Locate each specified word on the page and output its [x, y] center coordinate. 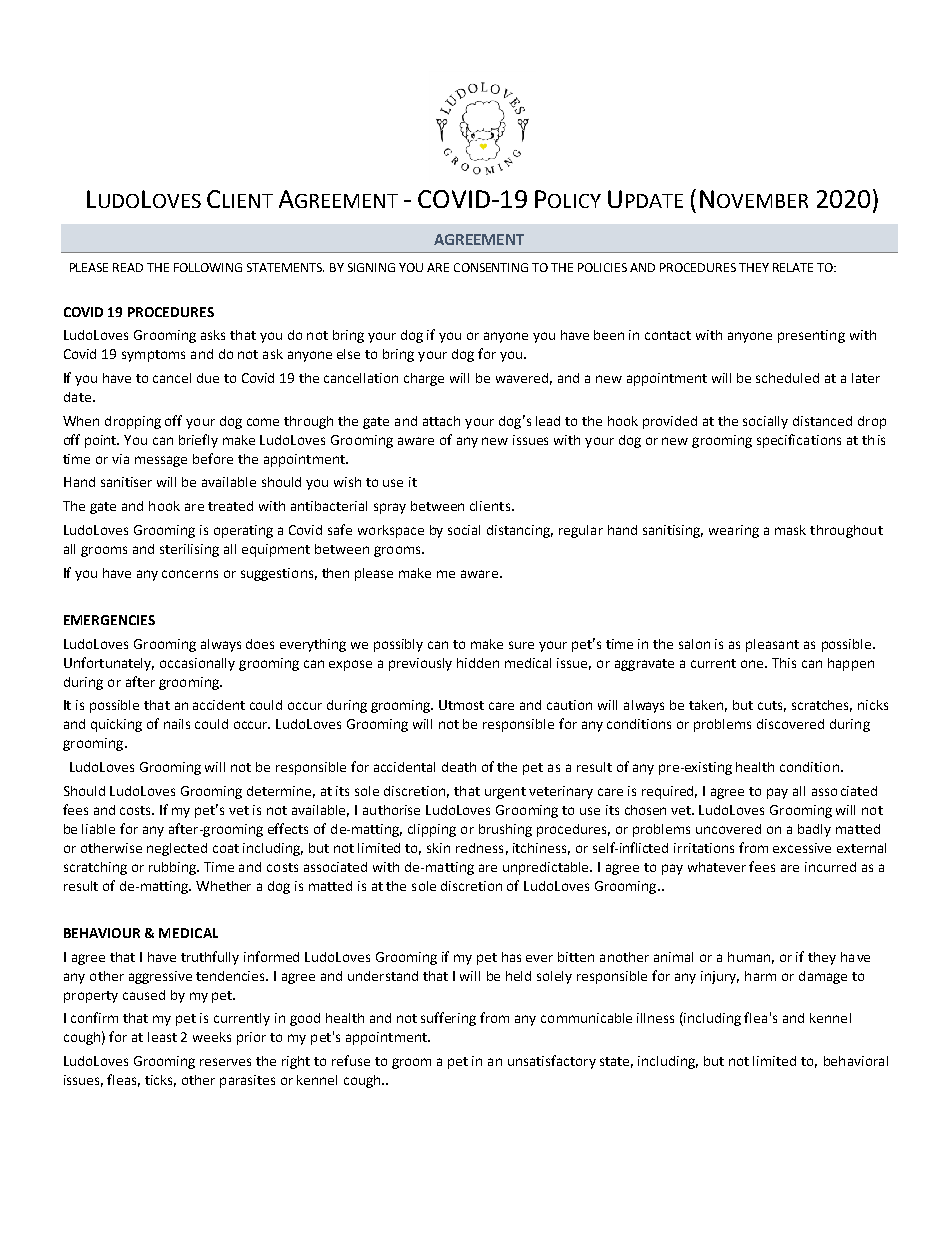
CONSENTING [491, 267]
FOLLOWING [208, 267]
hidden [478, 663]
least [162, 1037]
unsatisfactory [552, 1062]
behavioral [856, 1061]
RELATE [793, 267]
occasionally [197, 664]
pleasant [772, 645]
